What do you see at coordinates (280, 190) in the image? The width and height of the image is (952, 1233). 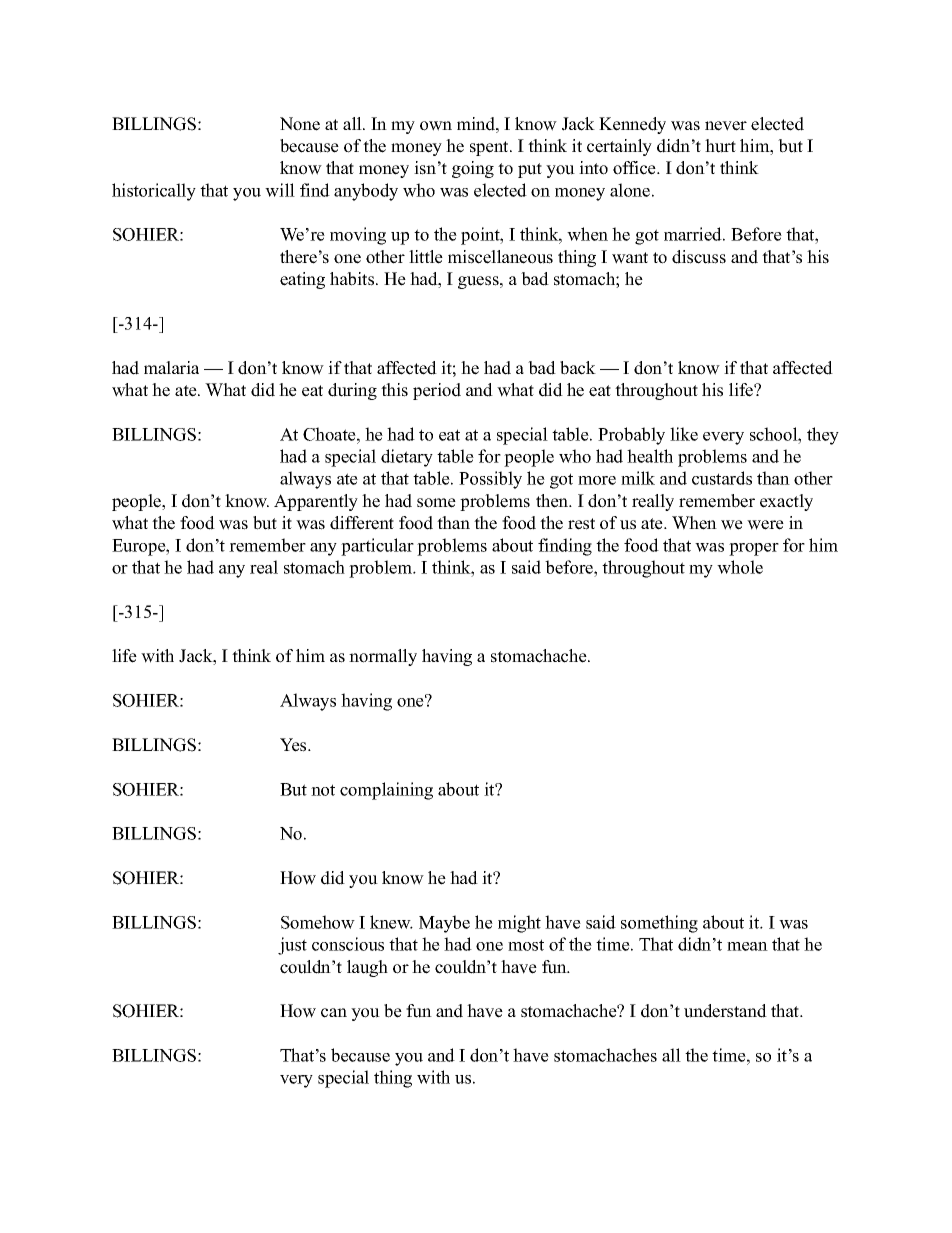 I see `will` at bounding box center [280, 190].
